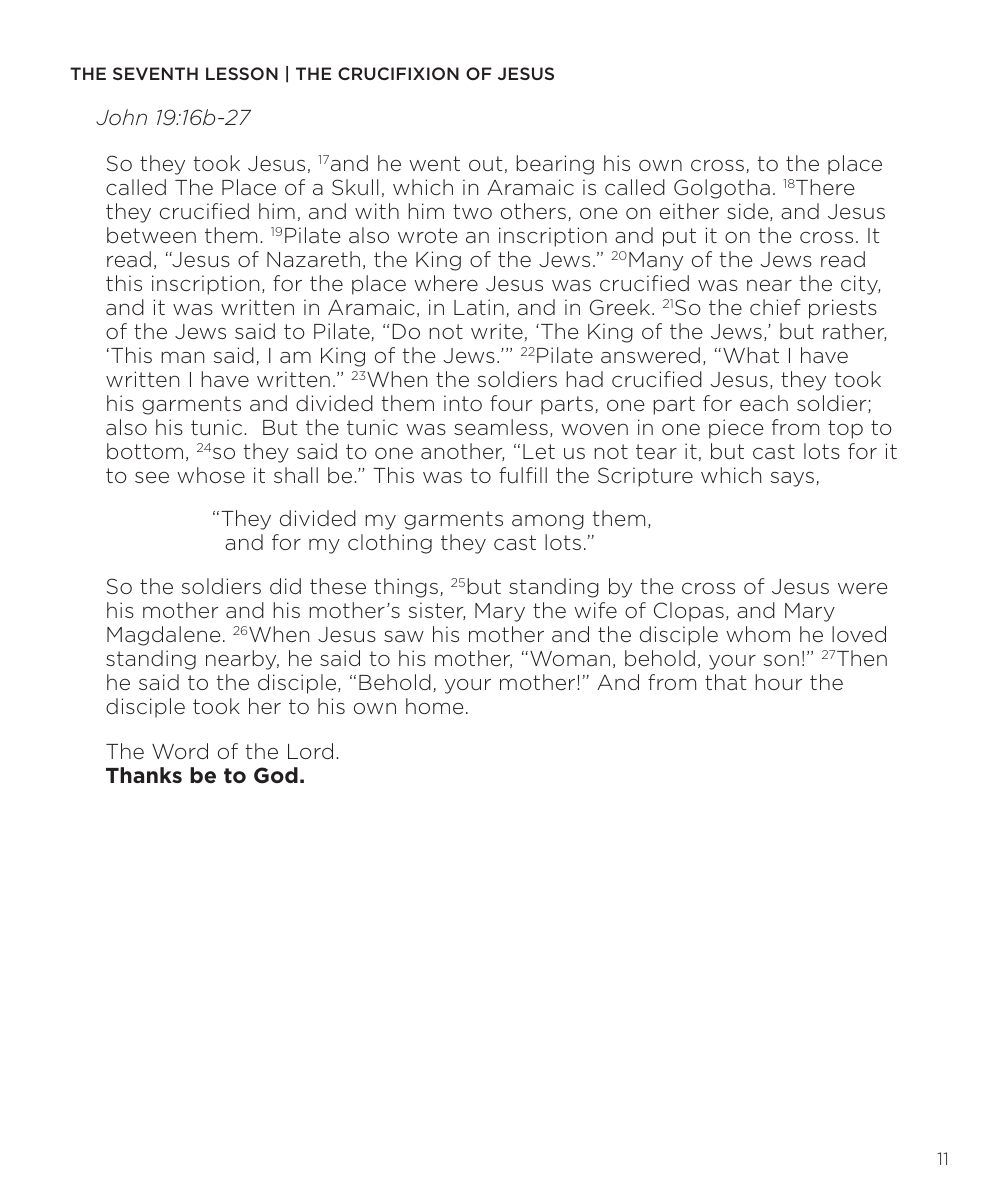 This page has width=991, height=1204. Describe the element at coordinates (242, 73) in the page. I see `LESSON` at that location.
